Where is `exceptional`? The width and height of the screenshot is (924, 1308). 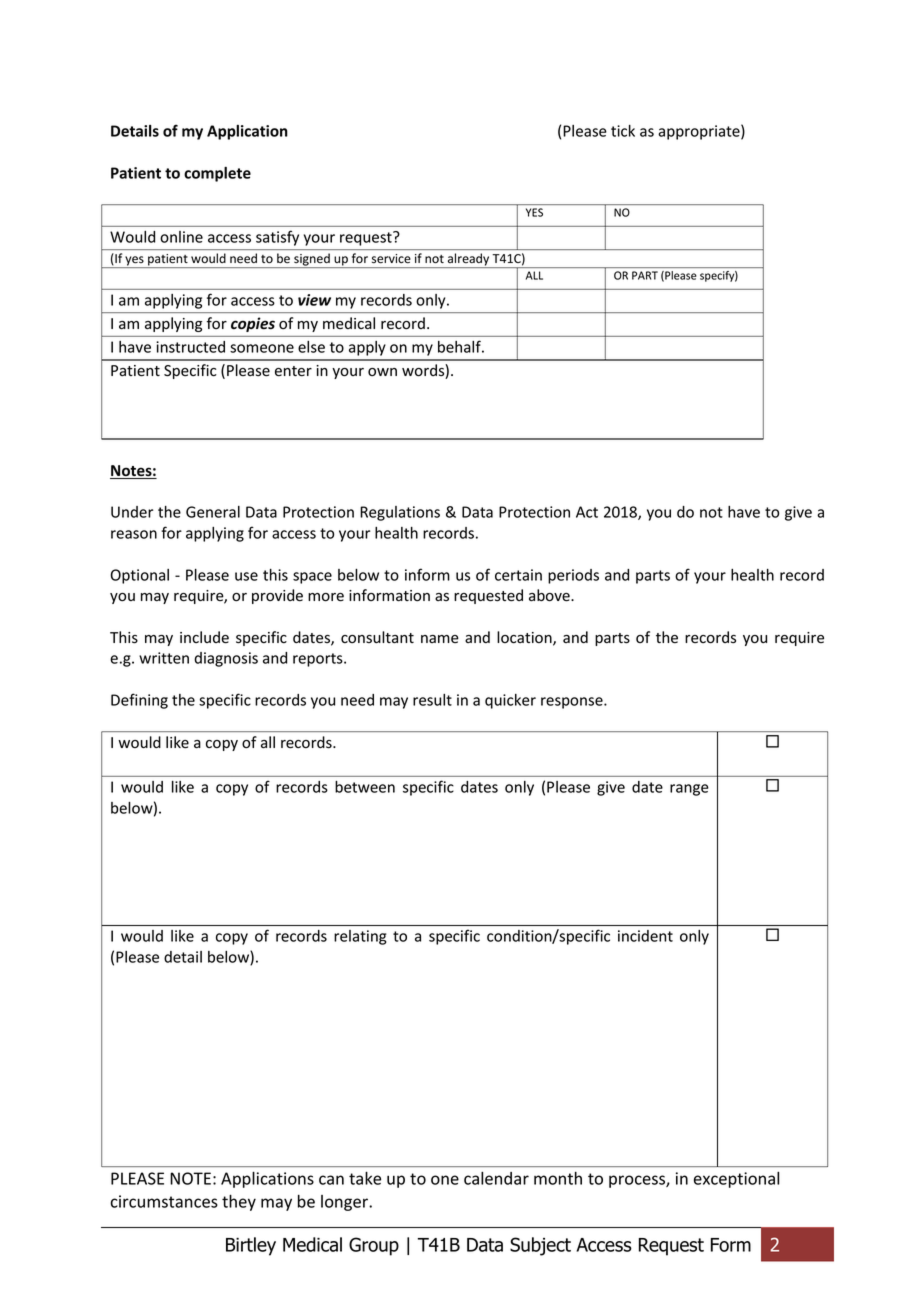
exceptional is located at coordinates (736, 1180).
